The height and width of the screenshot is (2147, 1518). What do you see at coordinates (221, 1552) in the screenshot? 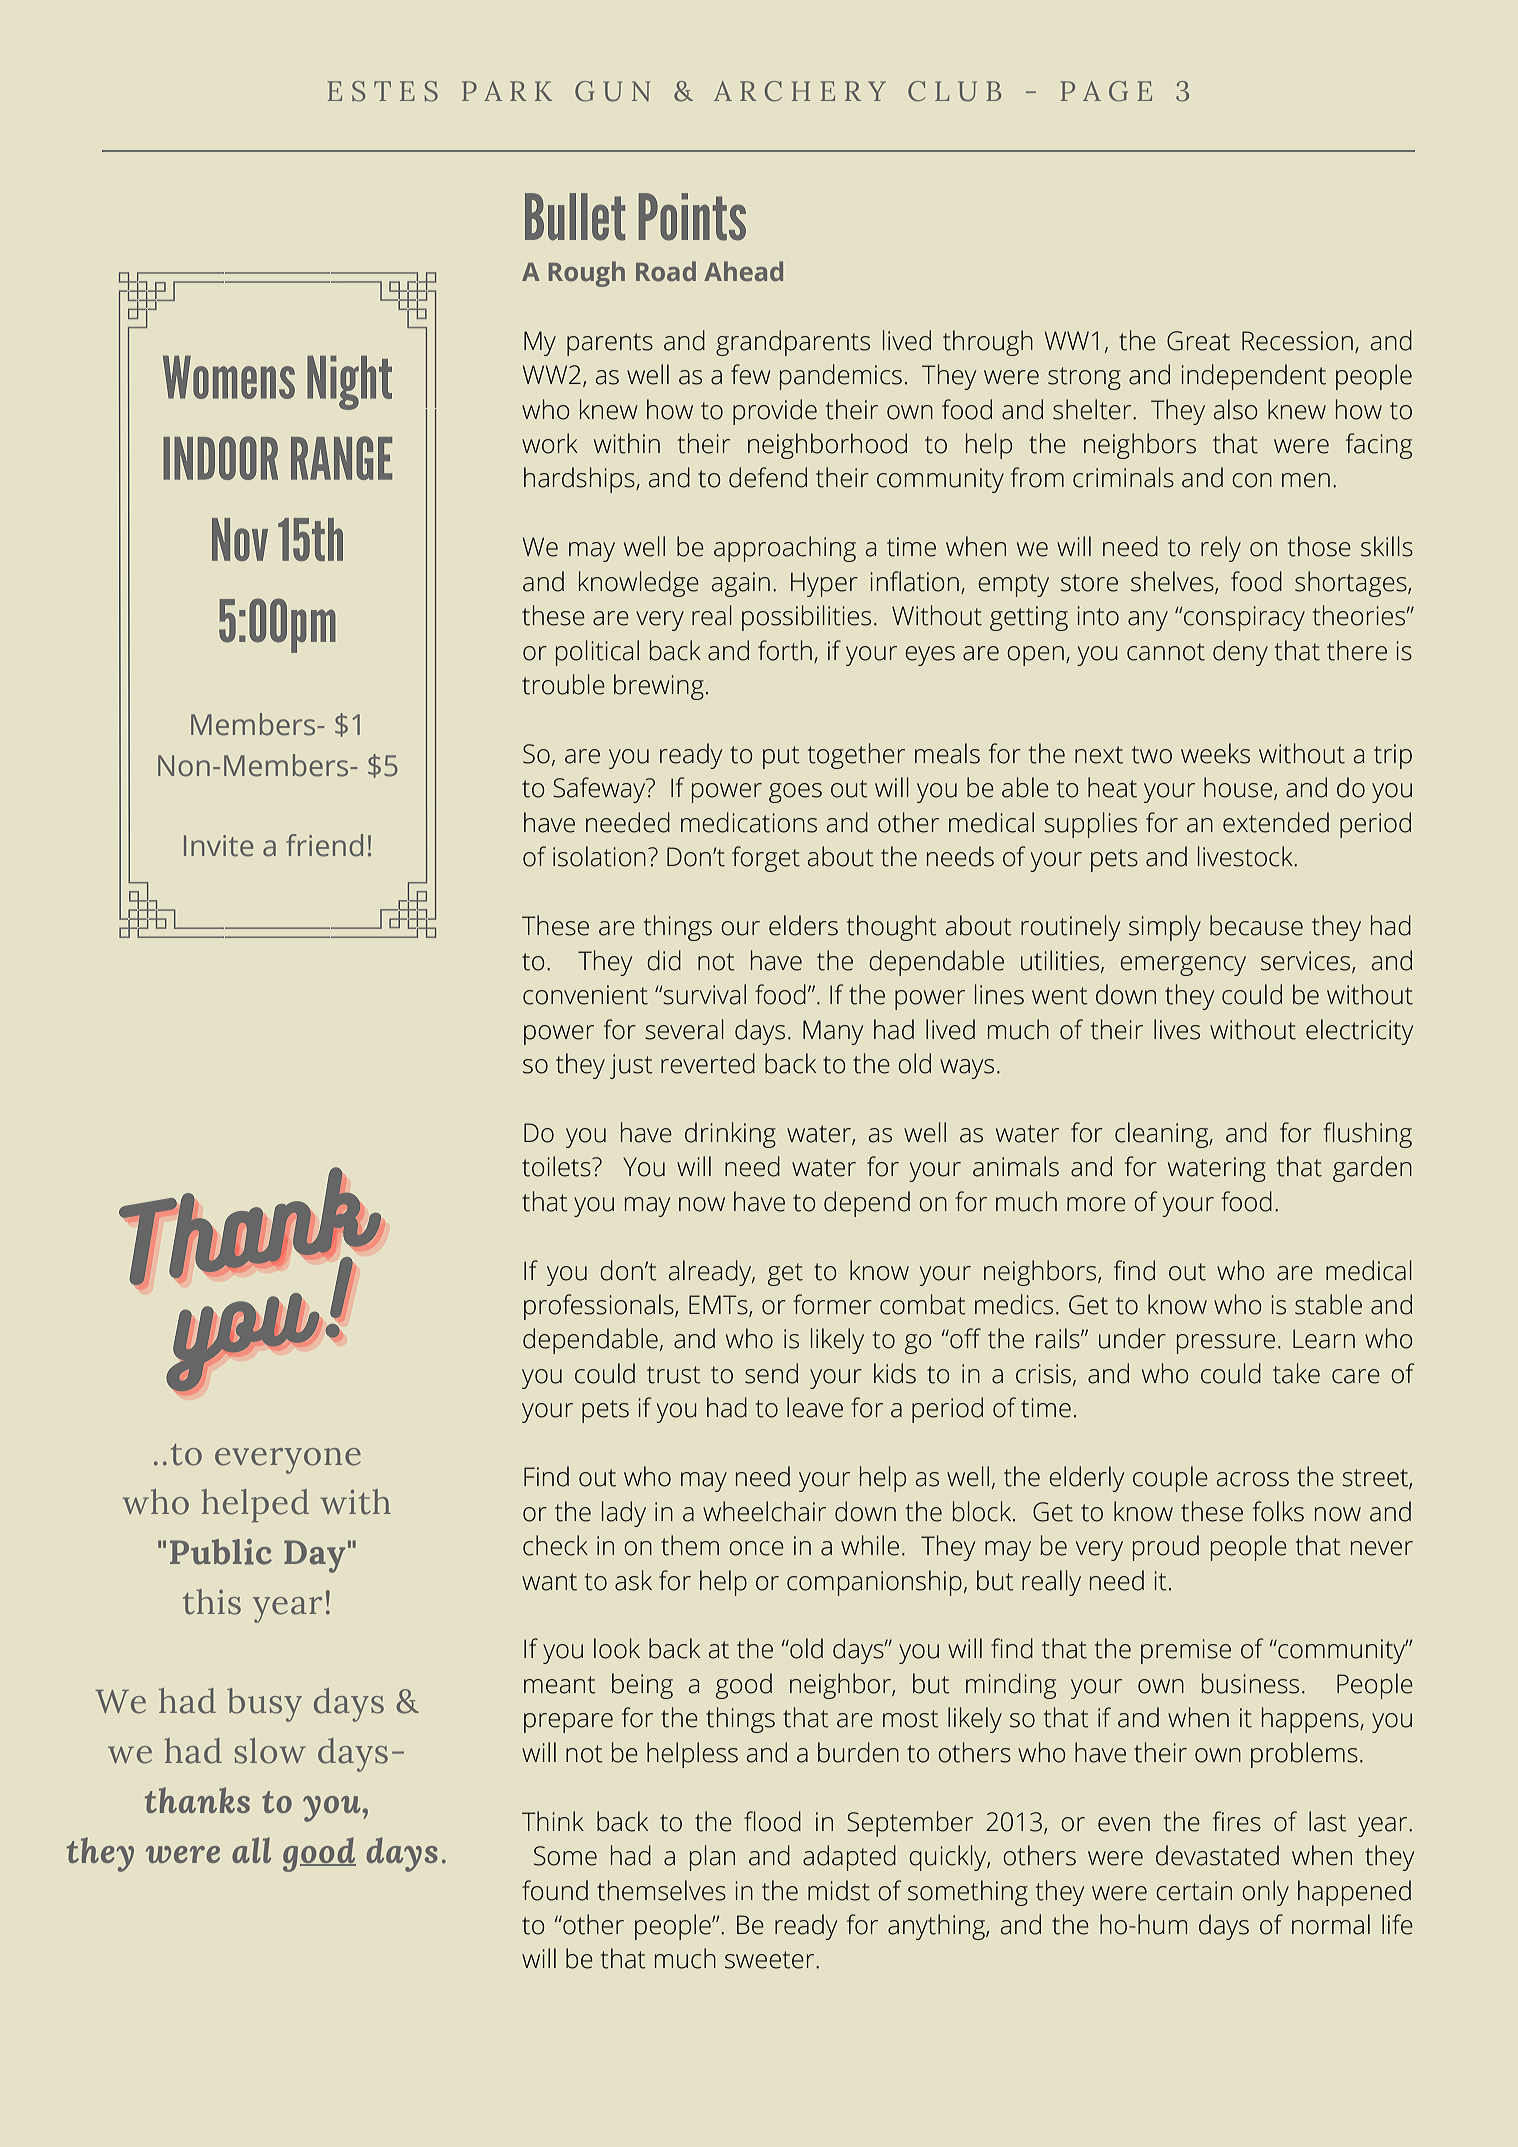
I see `Public` at bounding box center [221, 1552].
